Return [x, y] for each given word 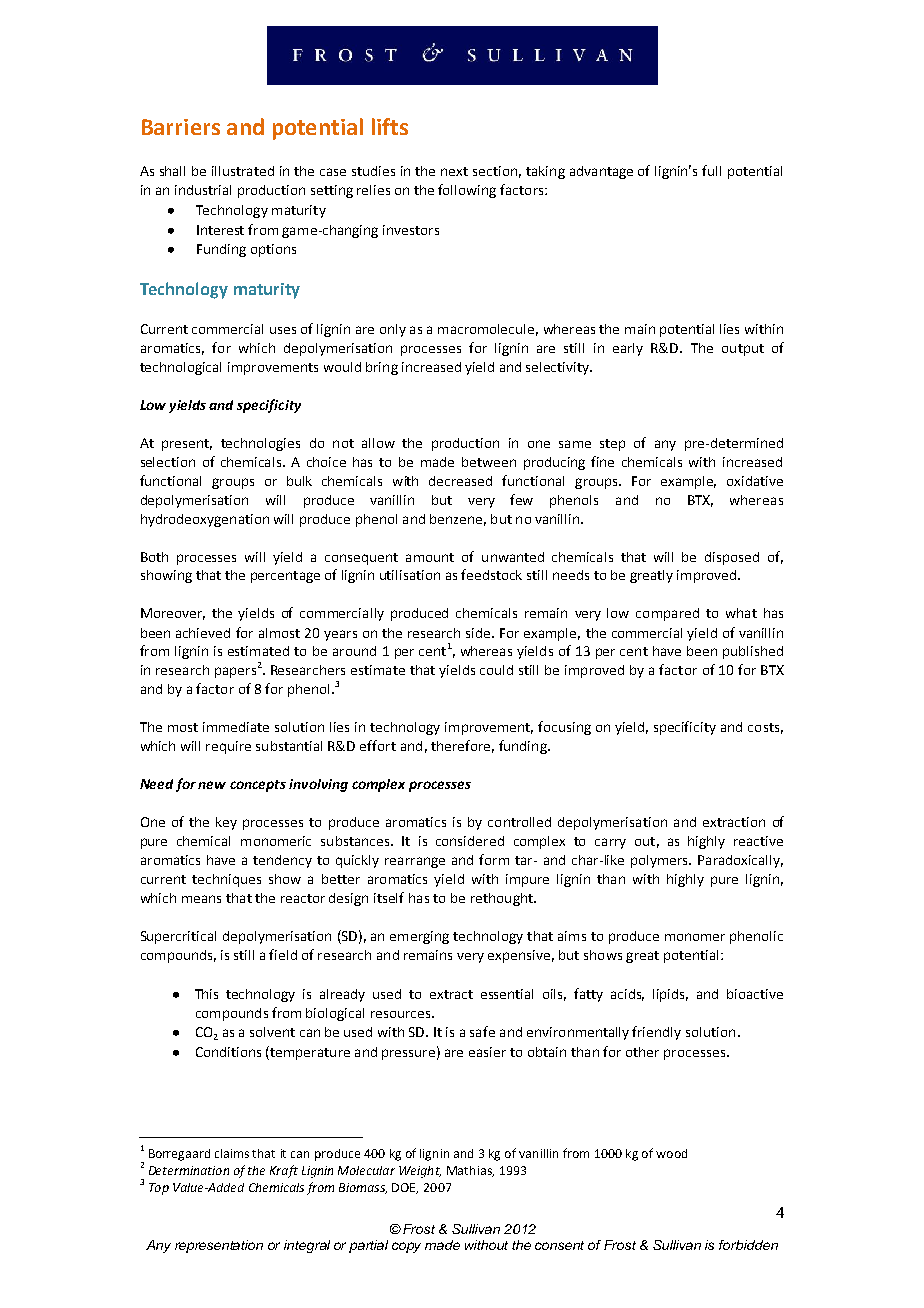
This [206, 994]
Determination [189, 1170]
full [711, 170]
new [212, 785]
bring [382, 368]
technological [180, 368]
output [743, 350]
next [454, 171]
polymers [660, 861]
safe [482, 1031]
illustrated [243, 171]
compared [667, 614]
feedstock [491, 574]
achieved [203, 633]
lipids [670, 995]
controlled [519, 822]
